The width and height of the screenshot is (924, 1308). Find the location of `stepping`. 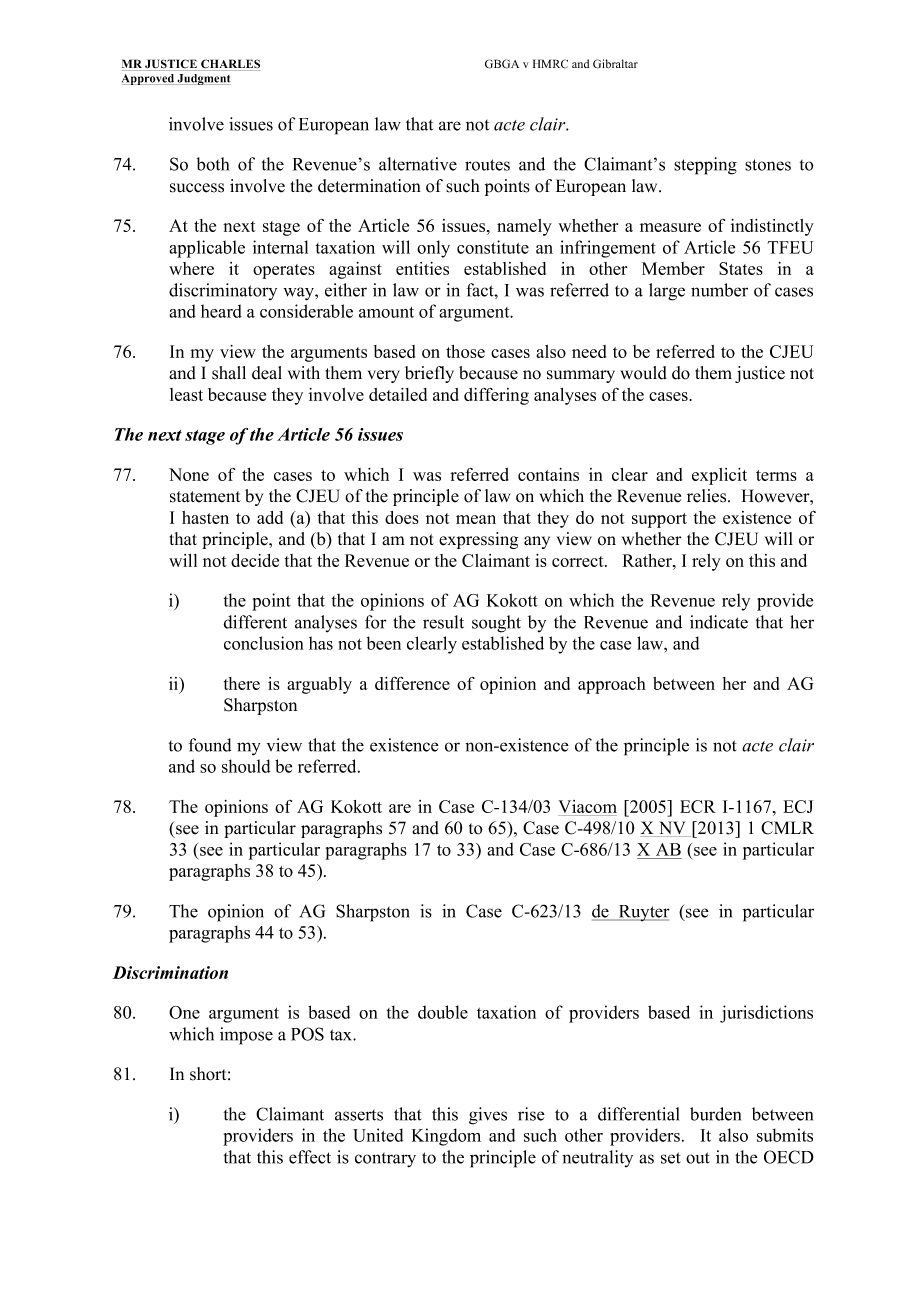

stepping is located at coordinates (705, 166).
